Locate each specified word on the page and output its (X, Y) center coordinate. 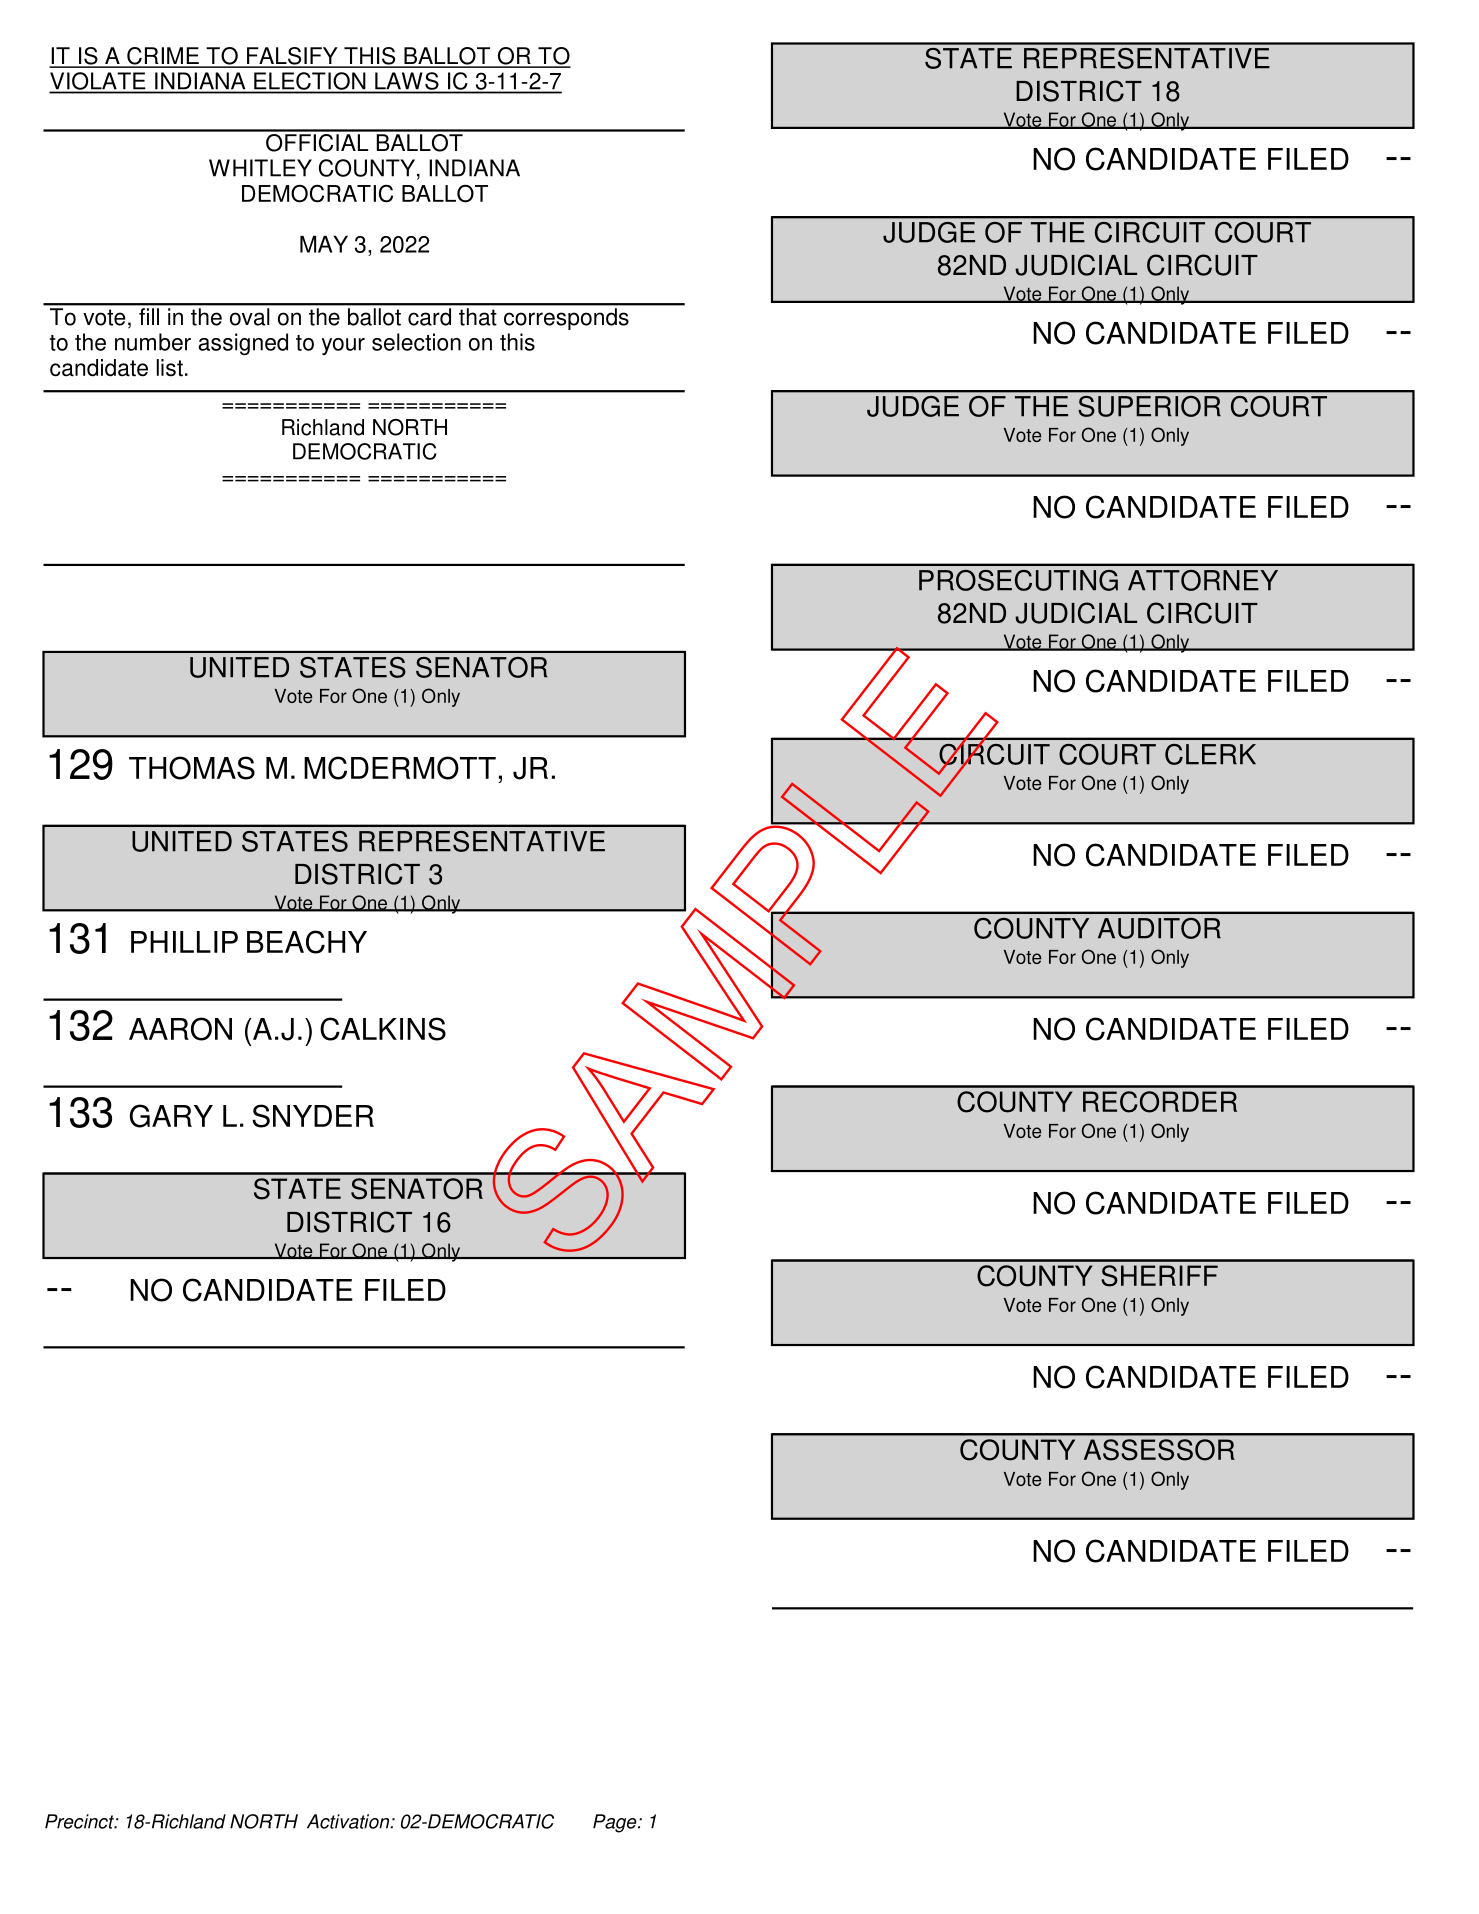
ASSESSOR (1159, 1450)
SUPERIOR (1150, 406)
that (477, 317)
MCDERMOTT (400, 768)
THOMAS (192, 768)
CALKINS (383, 1029)
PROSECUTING (1018, 580)
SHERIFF (1159, 1276)
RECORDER (1160, 1102)
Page (616, 1823)
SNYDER (313, 1116)
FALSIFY (292, 57)
